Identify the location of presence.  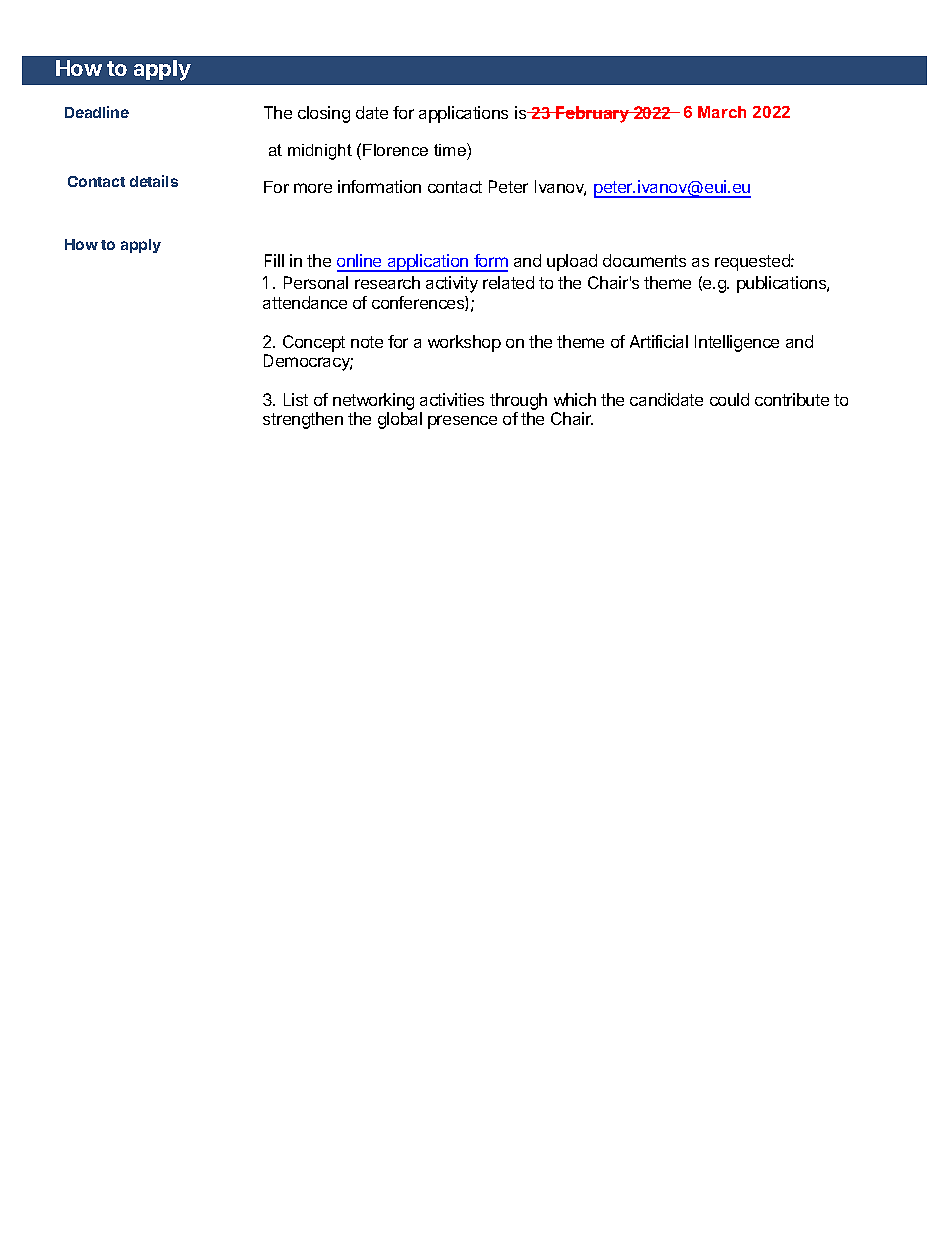
(462, 422).
